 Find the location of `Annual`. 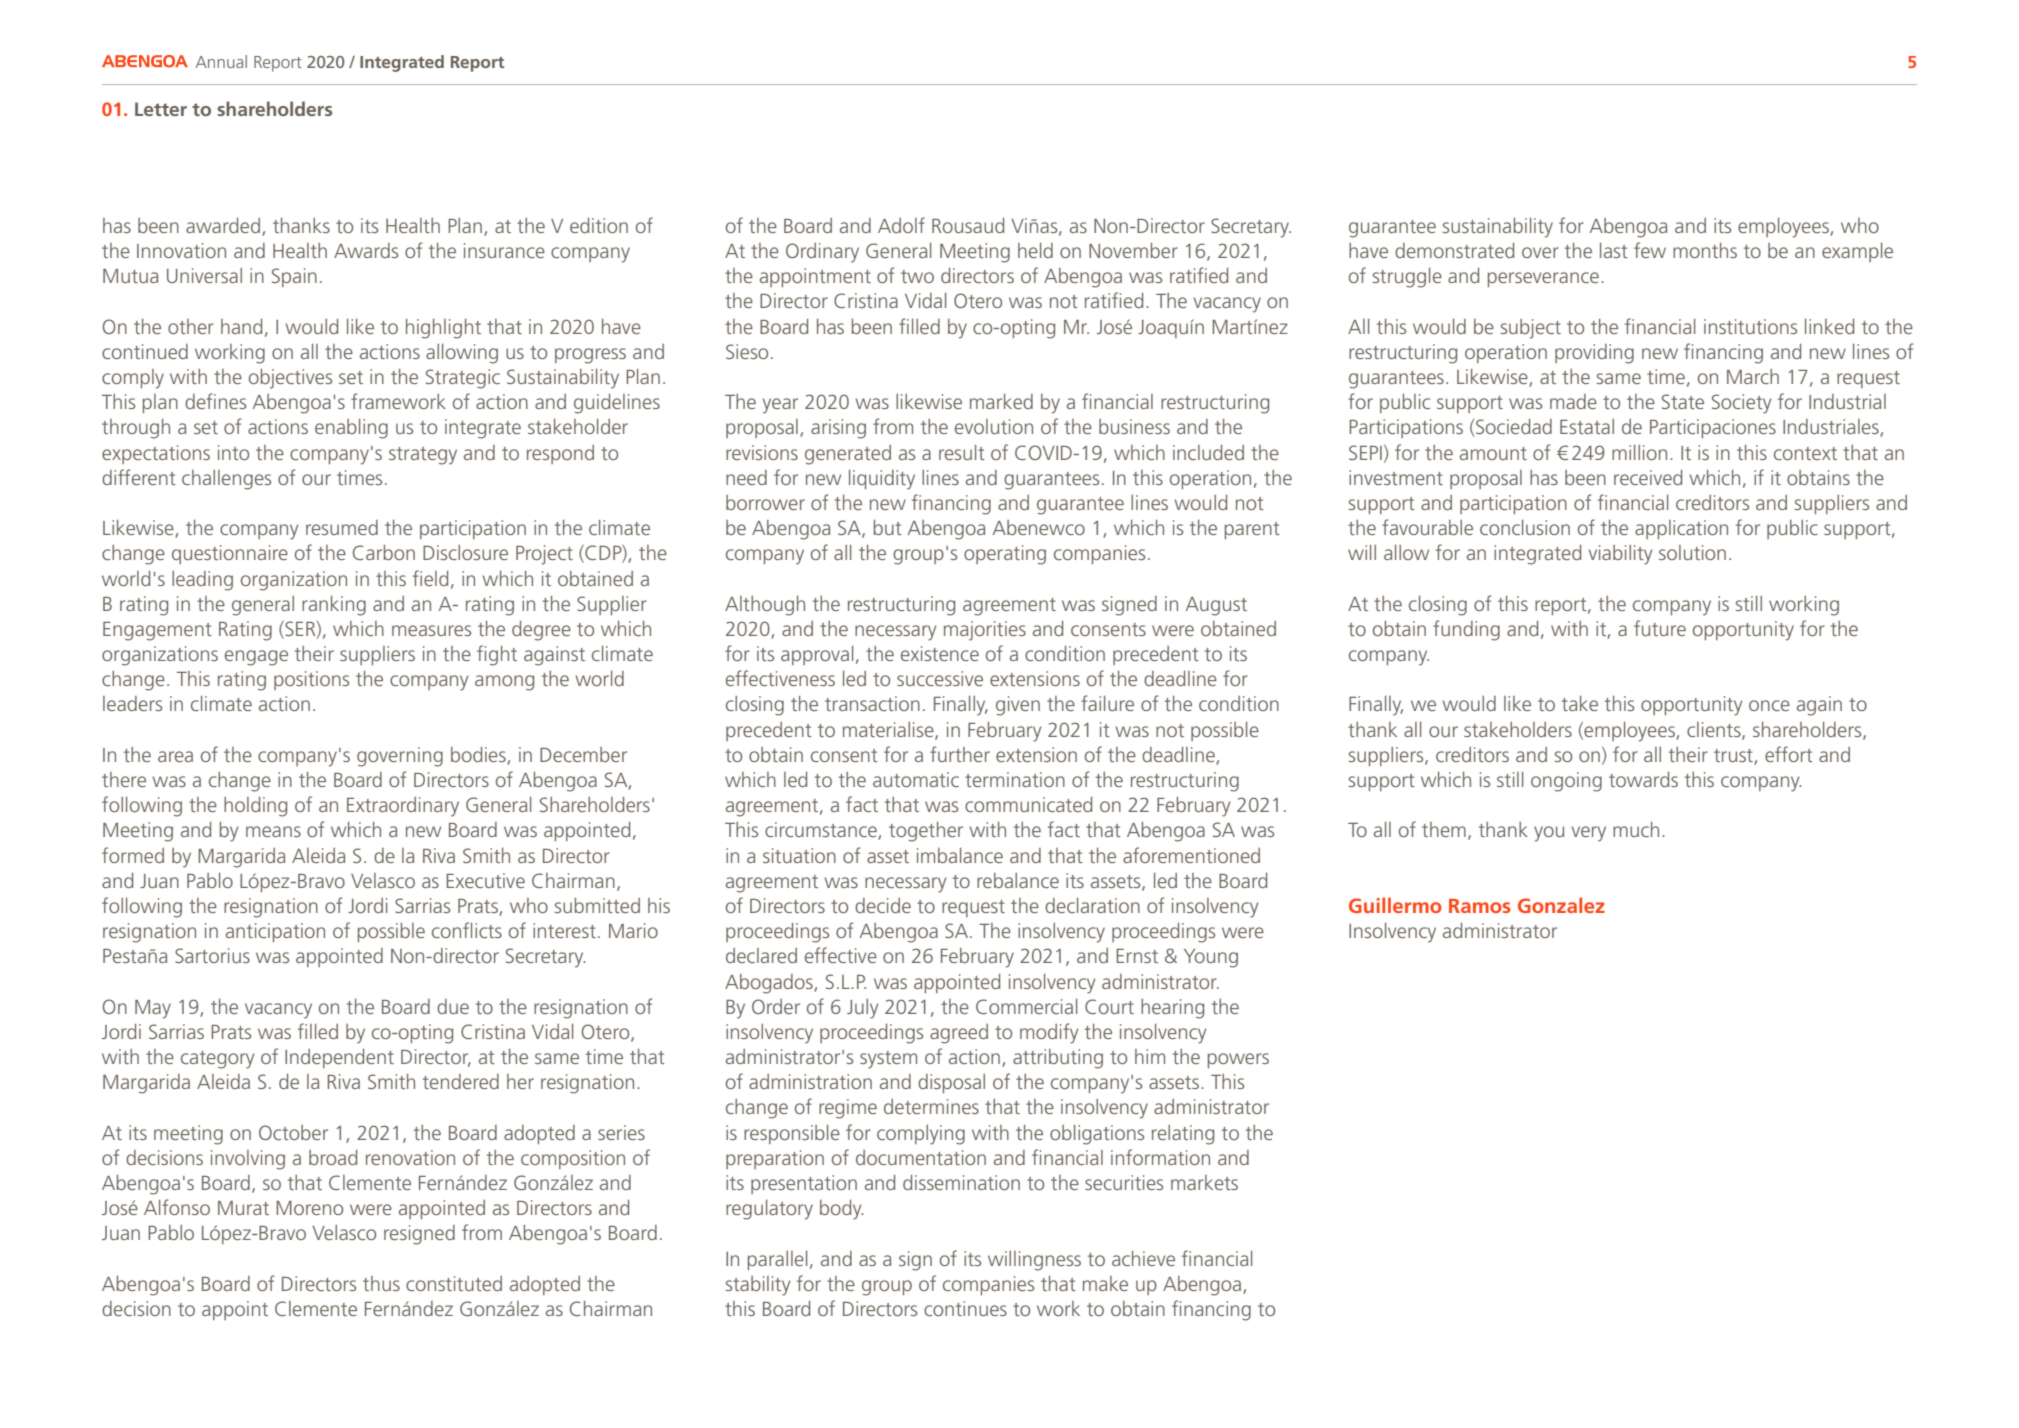

Annual is located at coordinates (221, 61).
